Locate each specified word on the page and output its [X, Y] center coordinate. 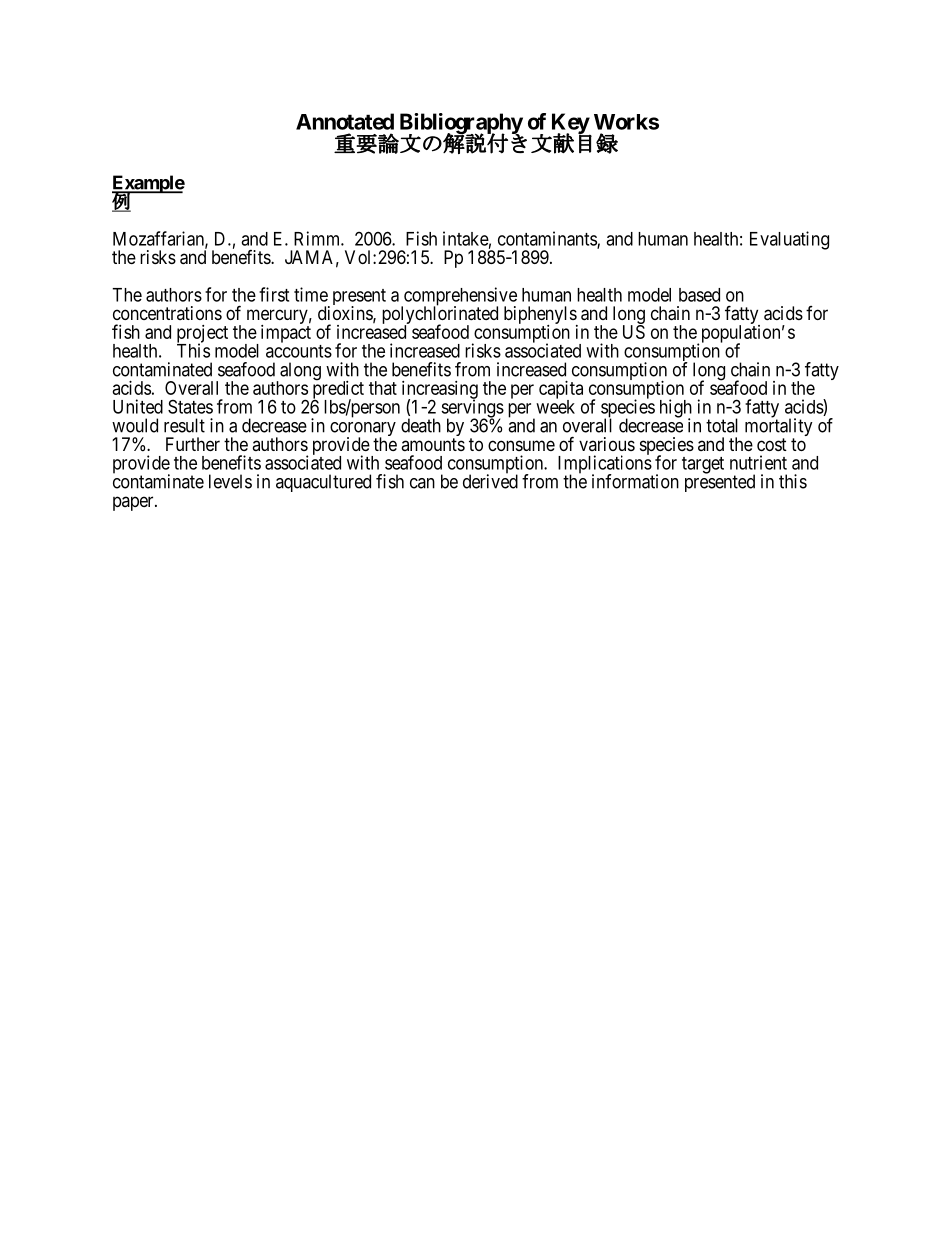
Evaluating [789, 240]
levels [230, 481]
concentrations [167, 313]
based [699, 295]
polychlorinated [440, 316]
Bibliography [461, 124]
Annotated [345, 121]
